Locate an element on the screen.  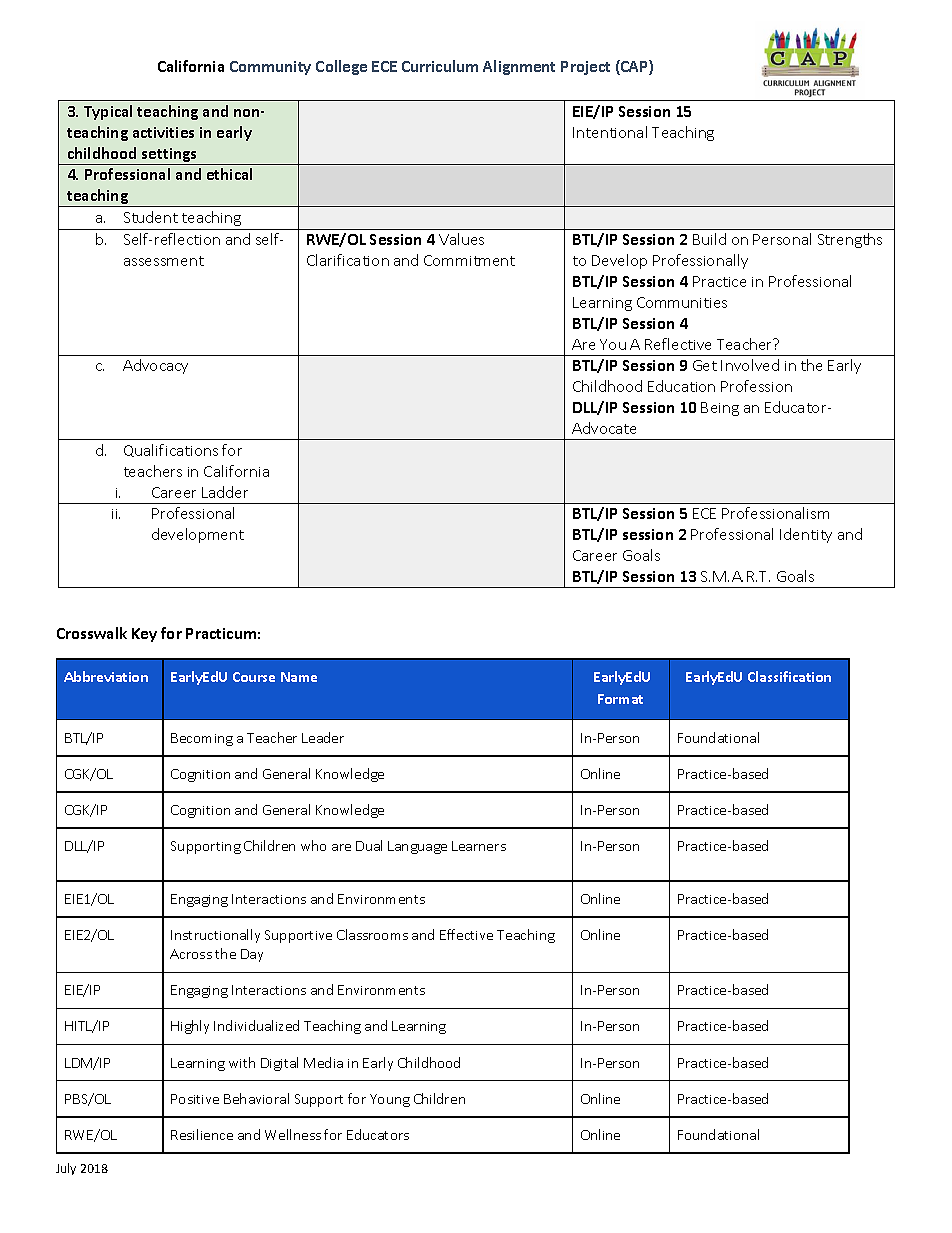
Being is located at coordinates (720, 409).
